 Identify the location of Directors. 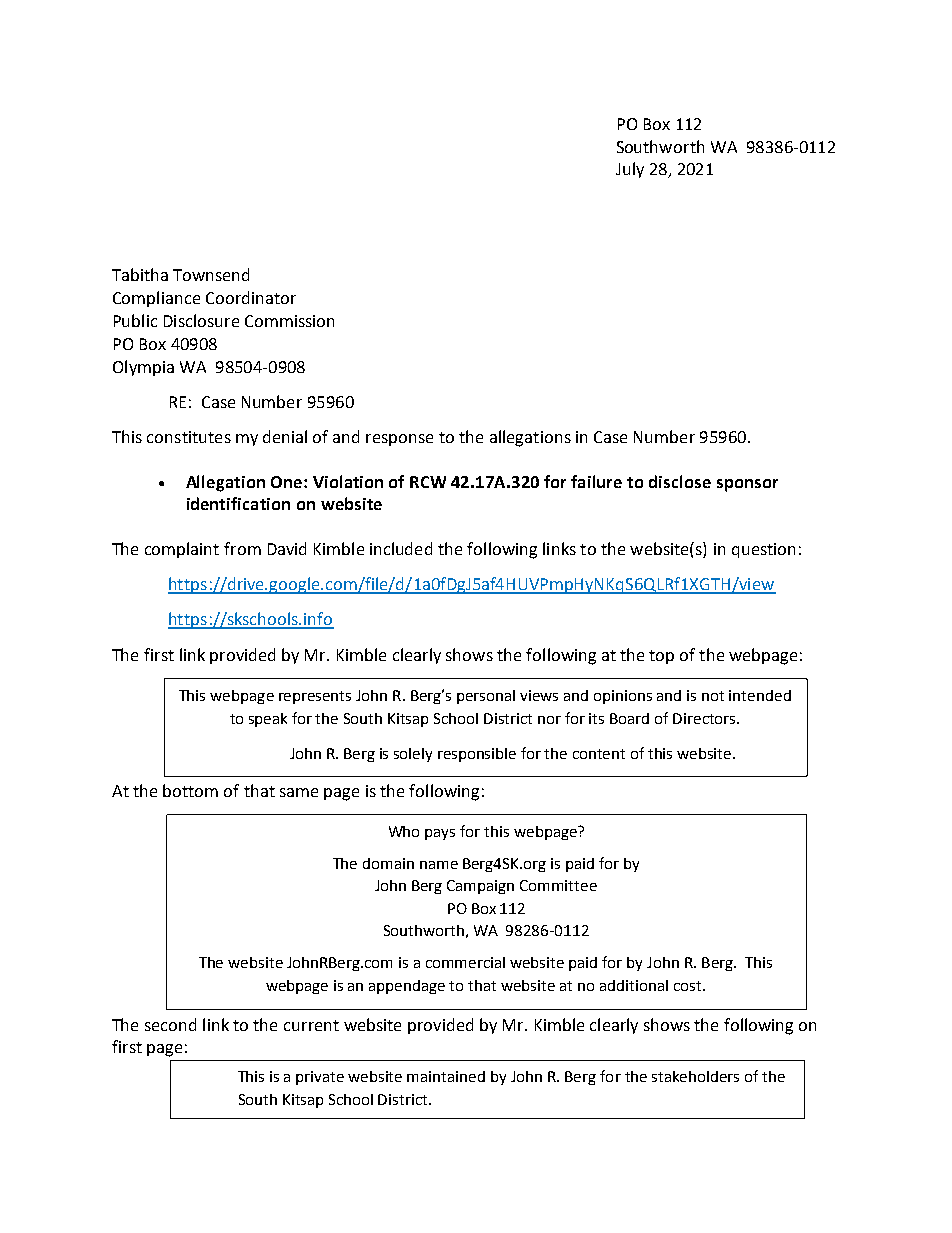
(705, 718).
